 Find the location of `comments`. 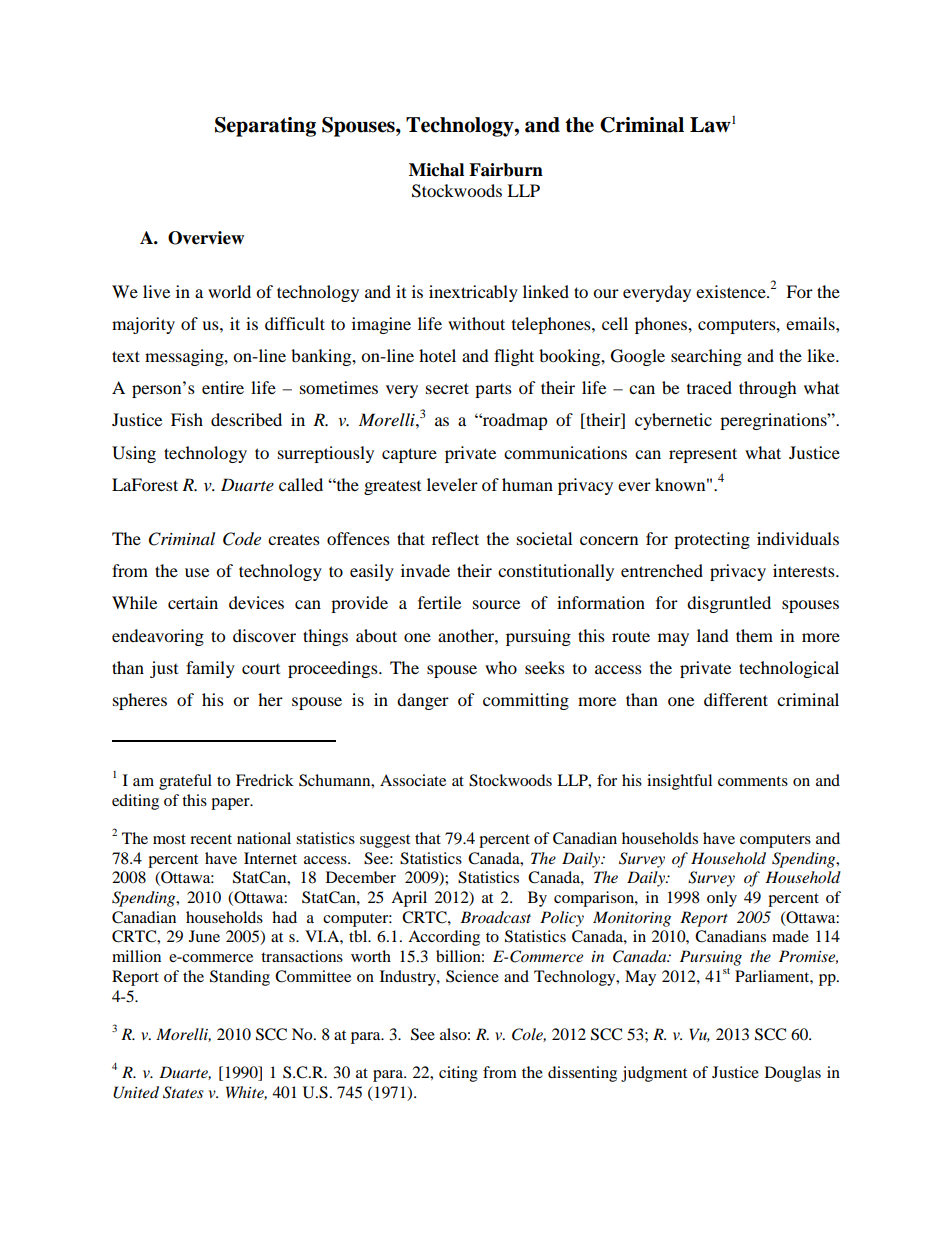

comments is located at coordinates (753, 781).
